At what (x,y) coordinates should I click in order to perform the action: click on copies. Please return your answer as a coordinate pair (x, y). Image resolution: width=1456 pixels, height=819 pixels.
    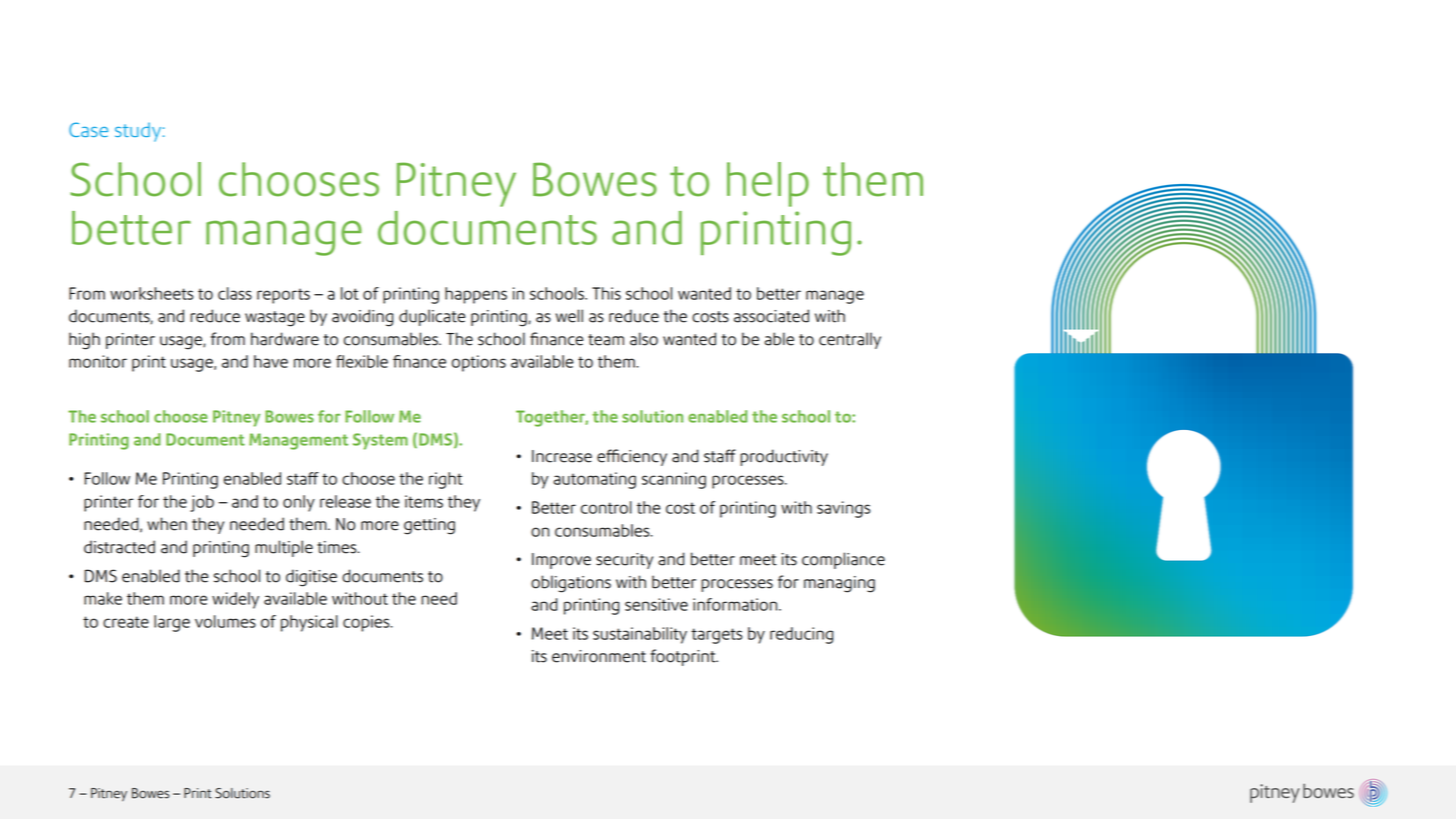
    Looking at the image, I should click on (367, 623).
